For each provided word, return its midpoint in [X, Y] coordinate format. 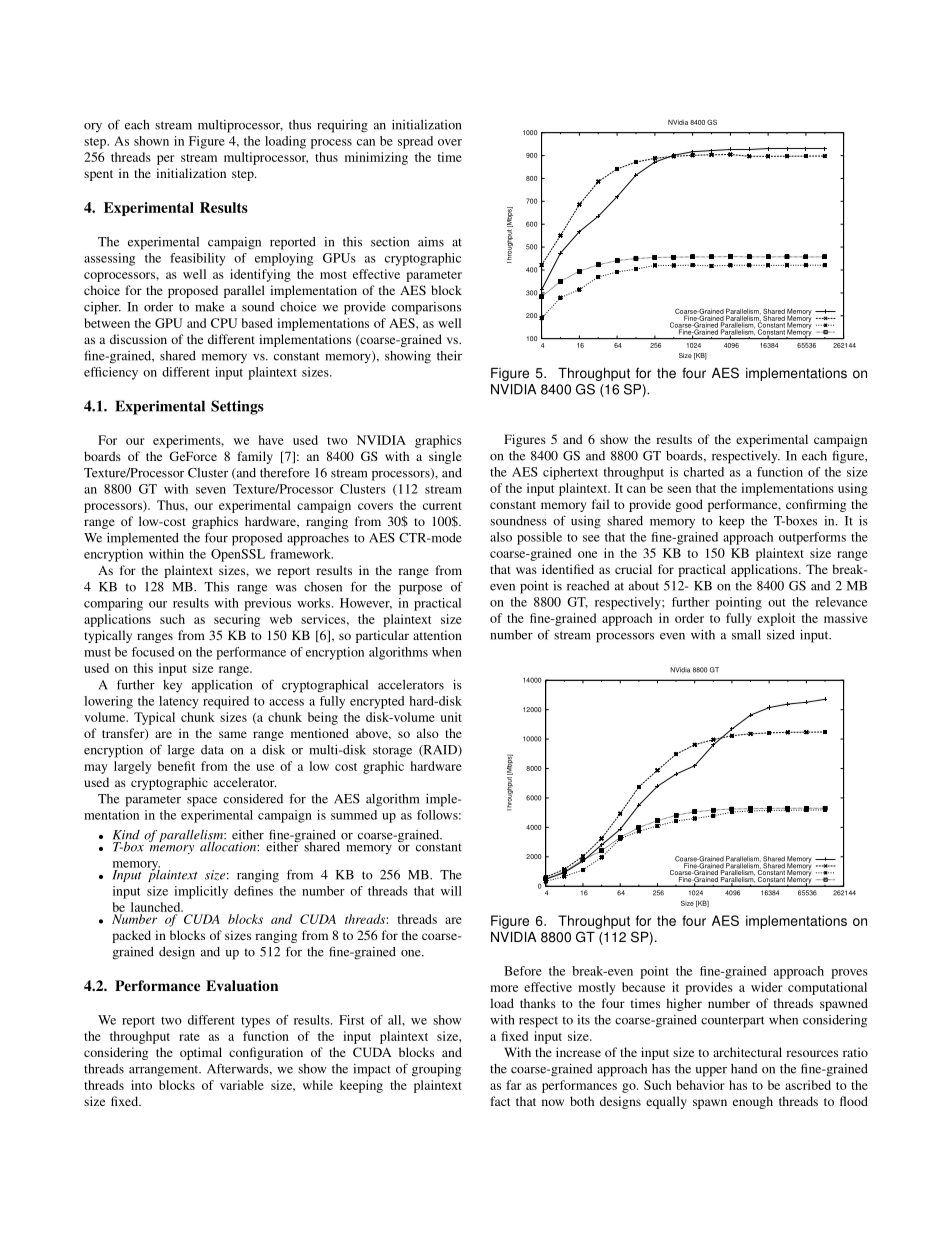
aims [431, 242]
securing [237, 620]
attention [437, 635]
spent [98, 175]
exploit [776, 619]
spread [415, 142]
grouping [436, 1070]
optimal [201, 1053]
